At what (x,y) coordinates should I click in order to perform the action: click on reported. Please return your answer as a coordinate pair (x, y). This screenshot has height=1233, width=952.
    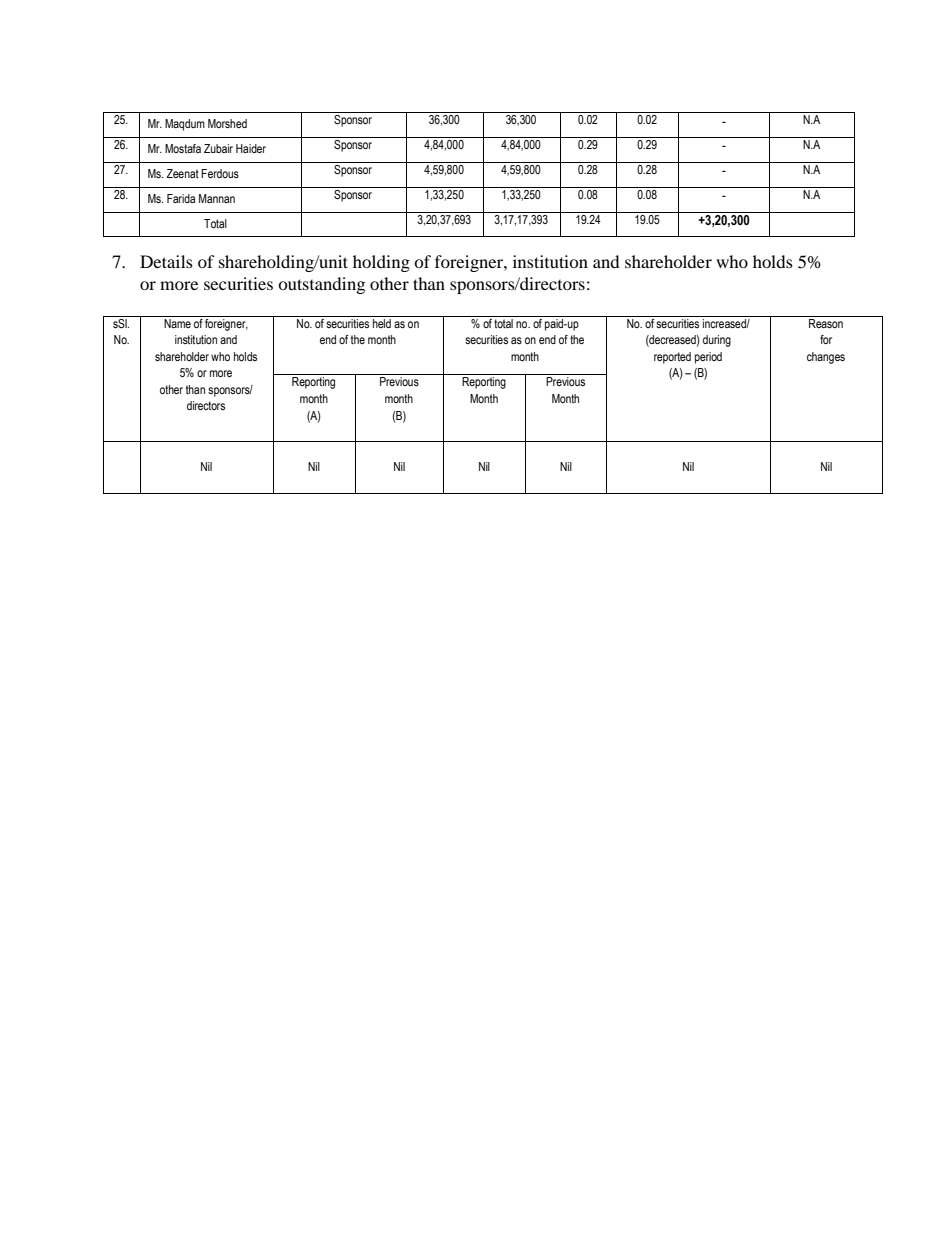
    Looking at the image, I should click on (672, 358).
